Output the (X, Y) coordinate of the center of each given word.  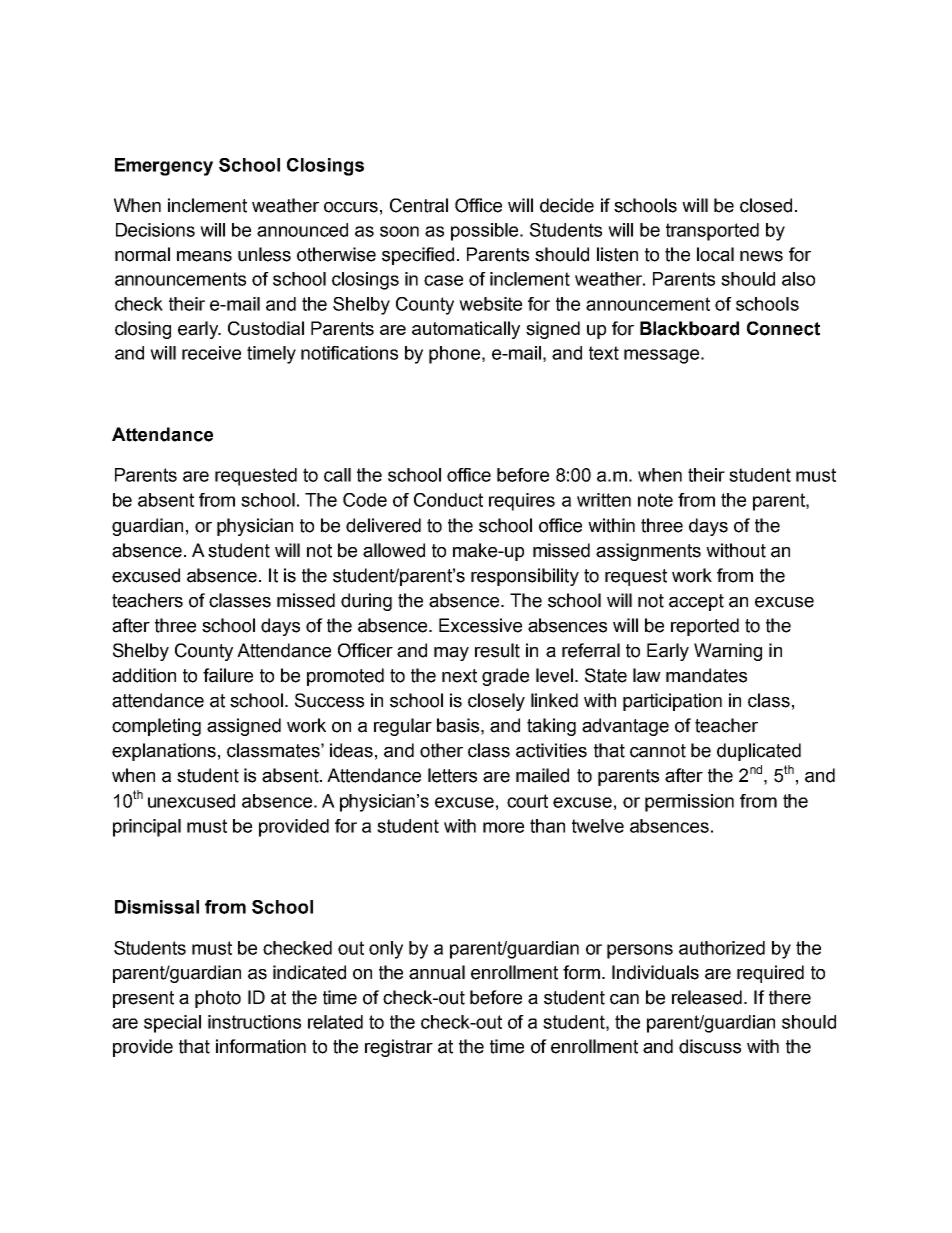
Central (419, 205)
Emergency (164, 167)
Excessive (480, 625)
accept (696, 602)
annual (437, 972)
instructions (254, 1022)
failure (228, 675)
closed (766, 205)
